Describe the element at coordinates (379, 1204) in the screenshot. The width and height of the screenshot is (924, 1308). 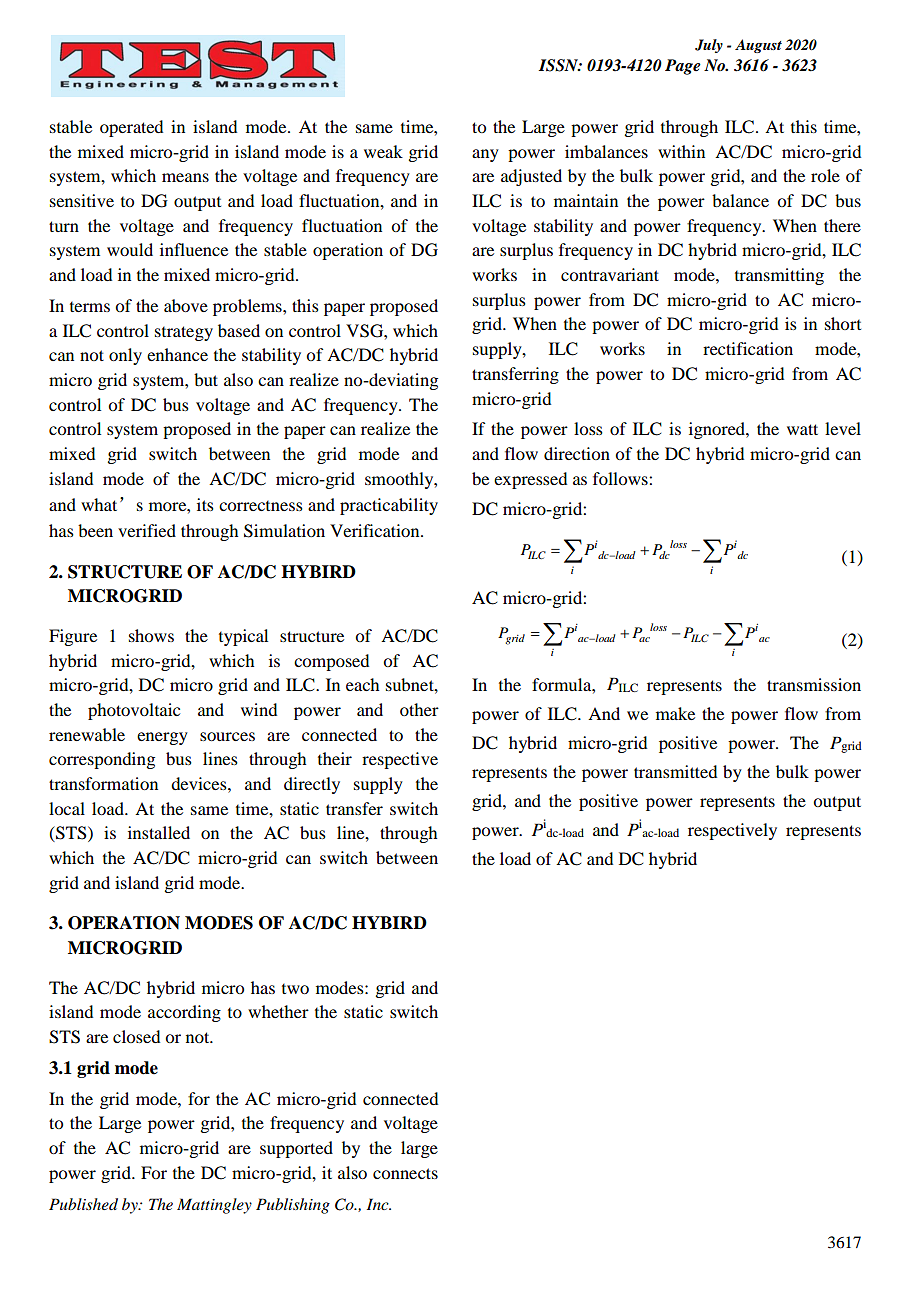
I see `Inc` at that location.
